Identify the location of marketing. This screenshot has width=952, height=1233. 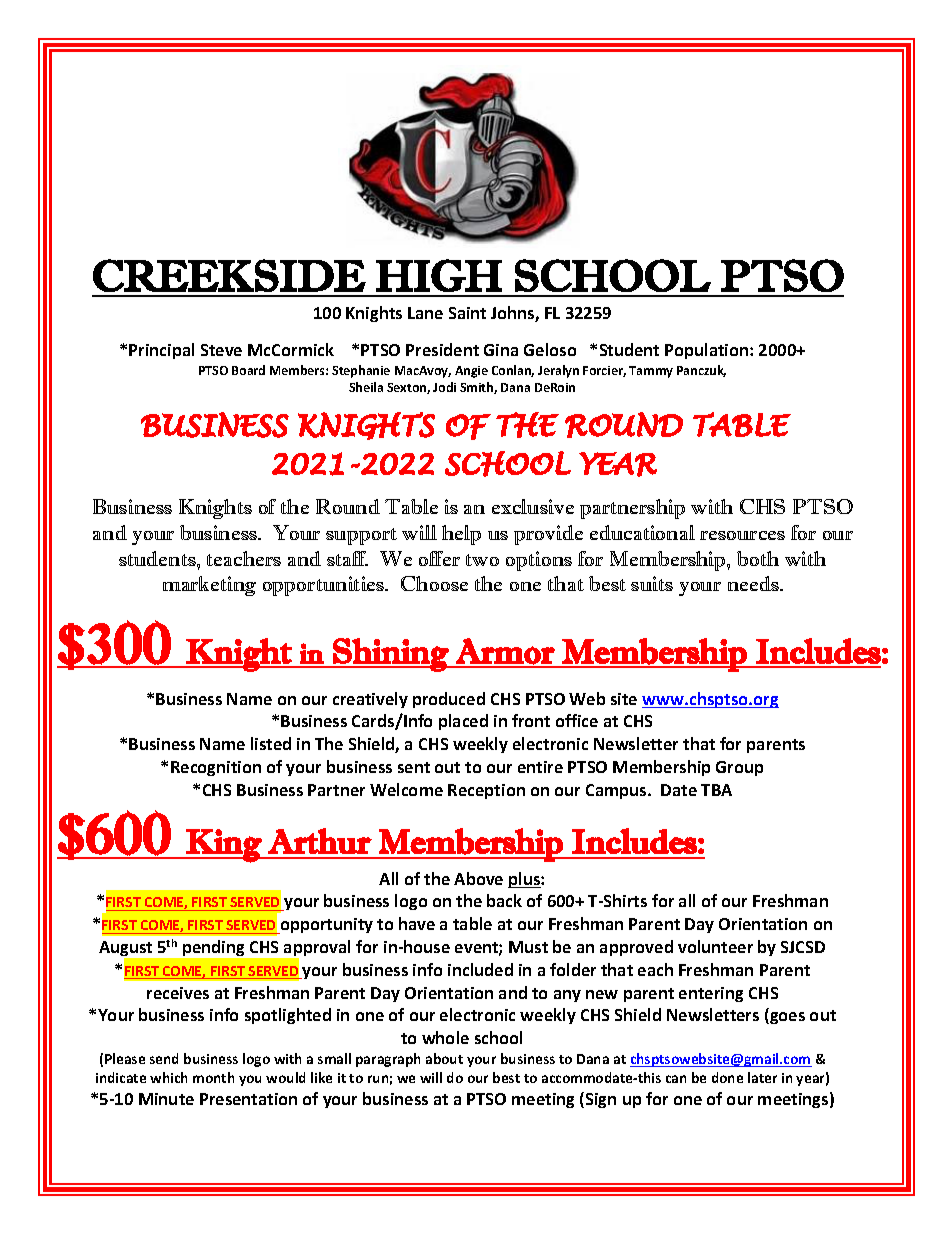
(209, 586).
